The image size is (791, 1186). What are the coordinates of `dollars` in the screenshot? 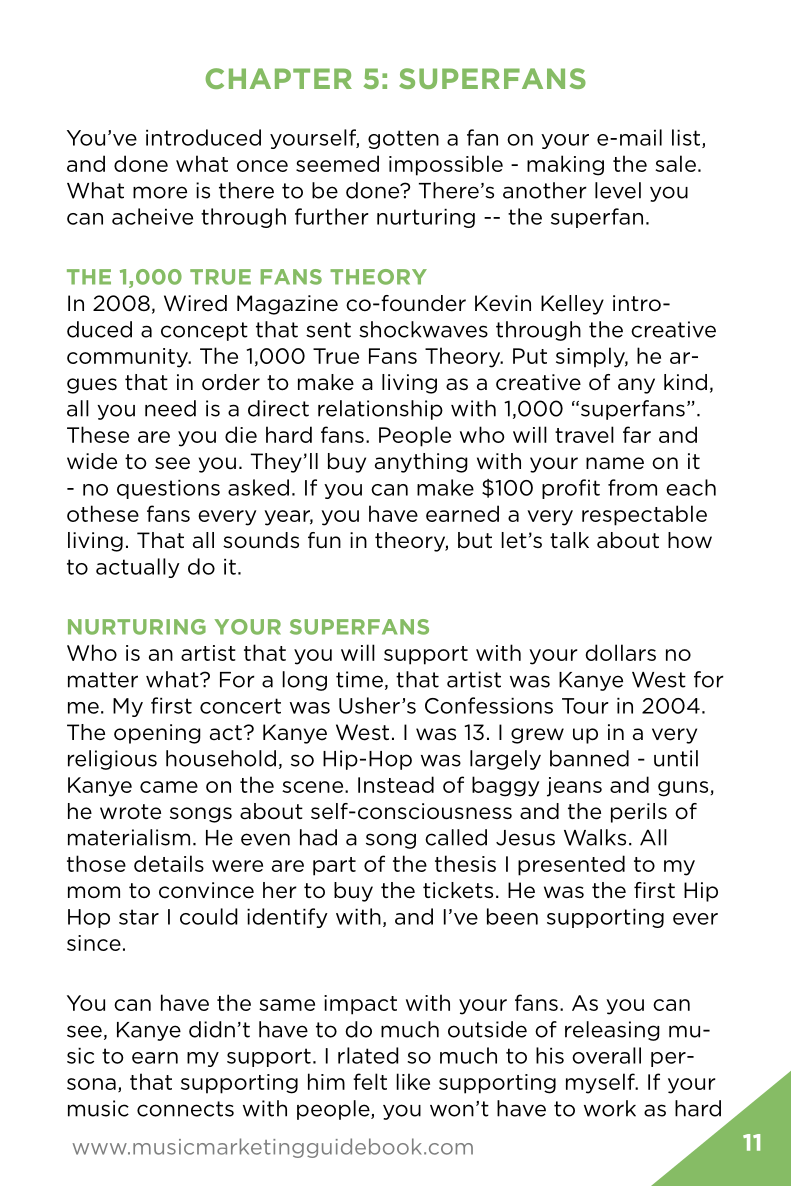 It's located at (620, 652).
